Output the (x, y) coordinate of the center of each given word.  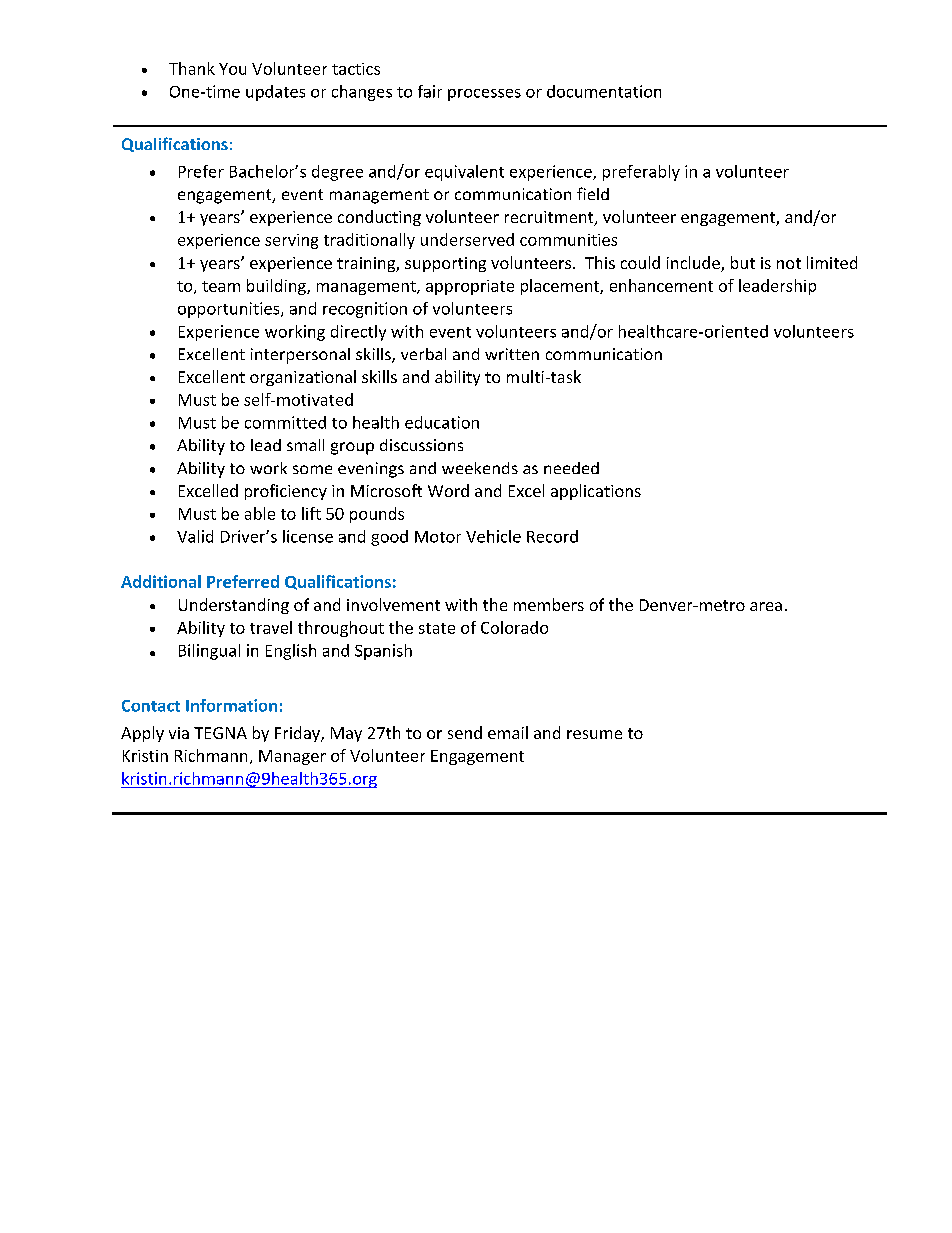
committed (285, 422)
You (232, 69)
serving (291, 241)
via (179, 733)
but (743, 262)
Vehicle (493, 536)
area (766, 606)
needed (571, 468)
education (442, 422)
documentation (604, 91)
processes (484, 95)
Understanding (234, 606)
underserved (467, 239)
